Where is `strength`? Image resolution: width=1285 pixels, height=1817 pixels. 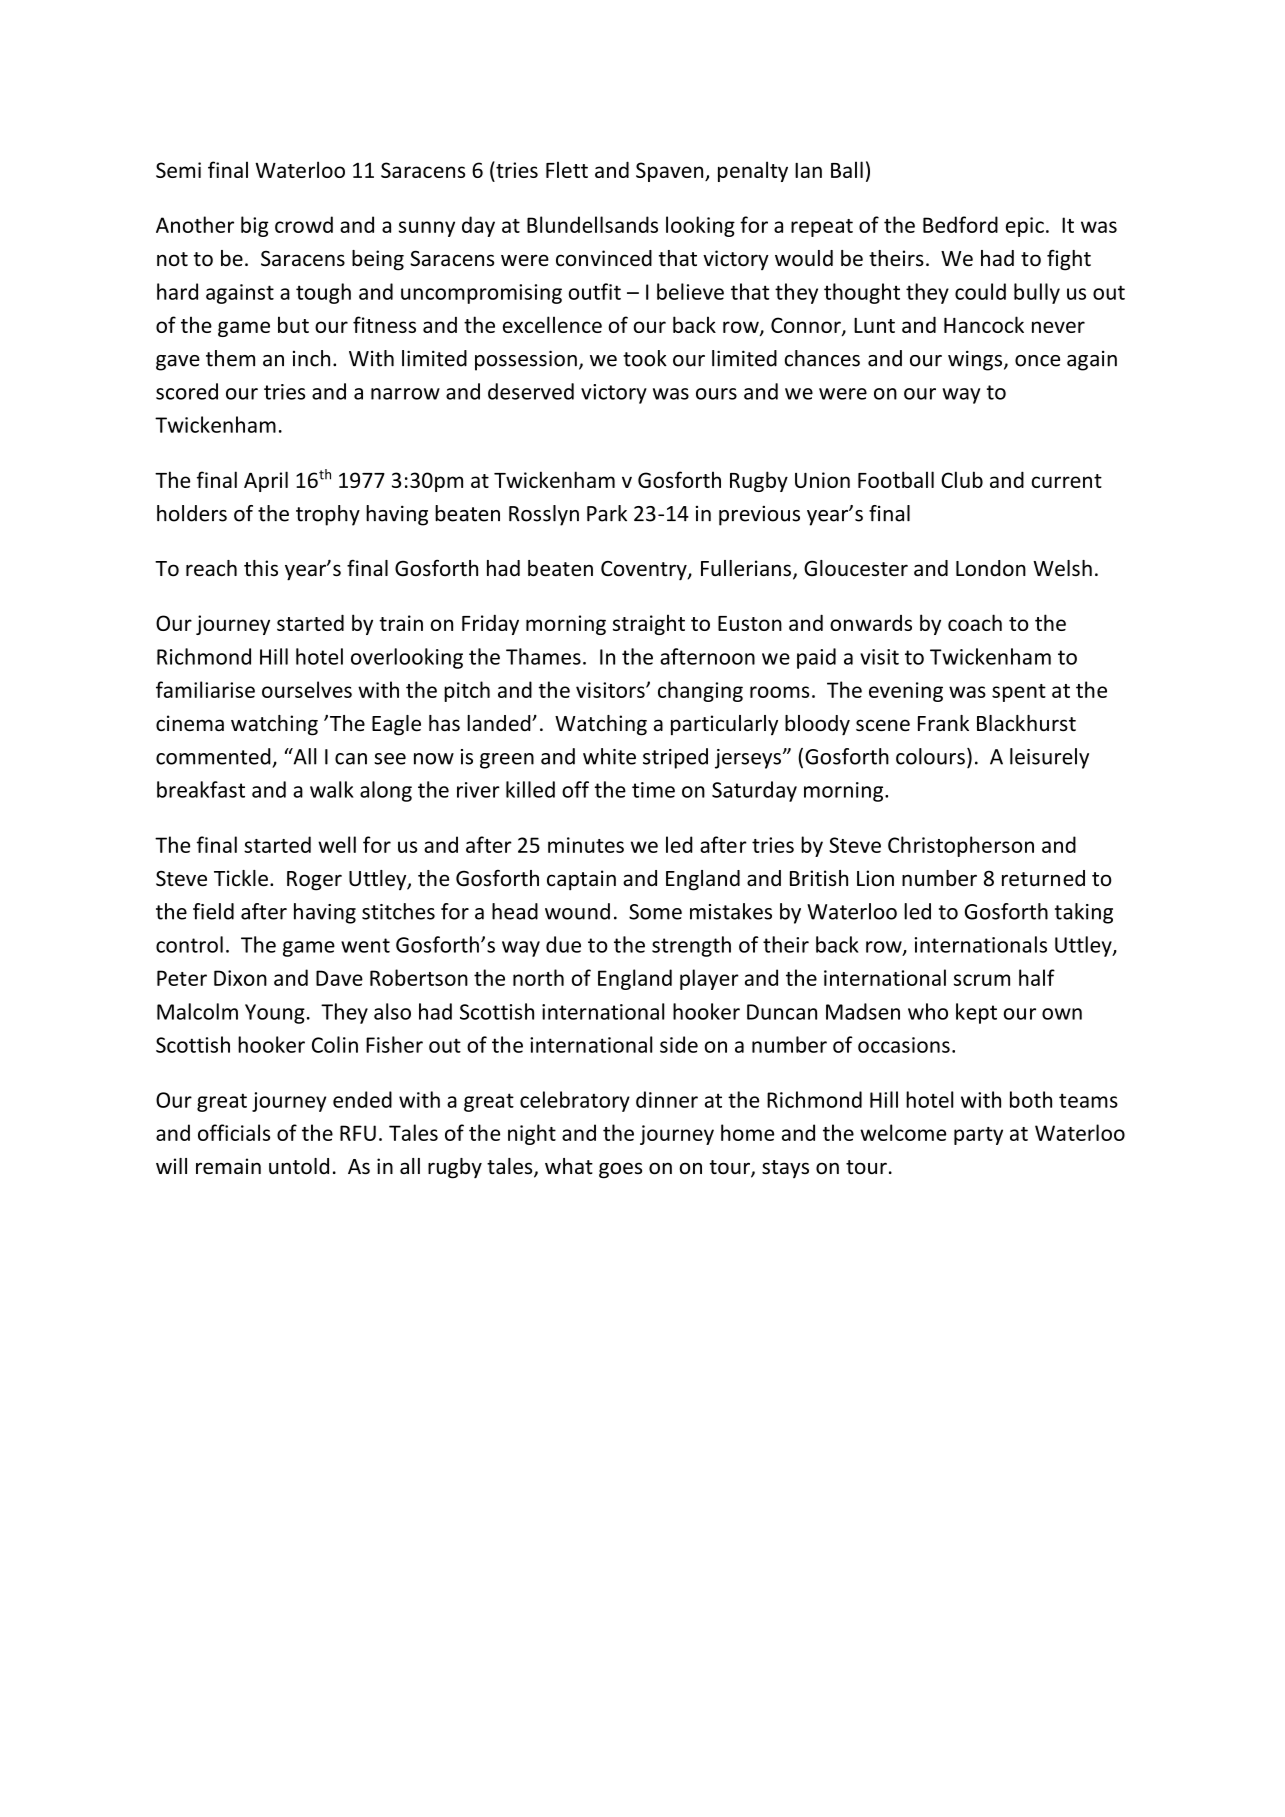 strength is located at coordinates (691, 946).
